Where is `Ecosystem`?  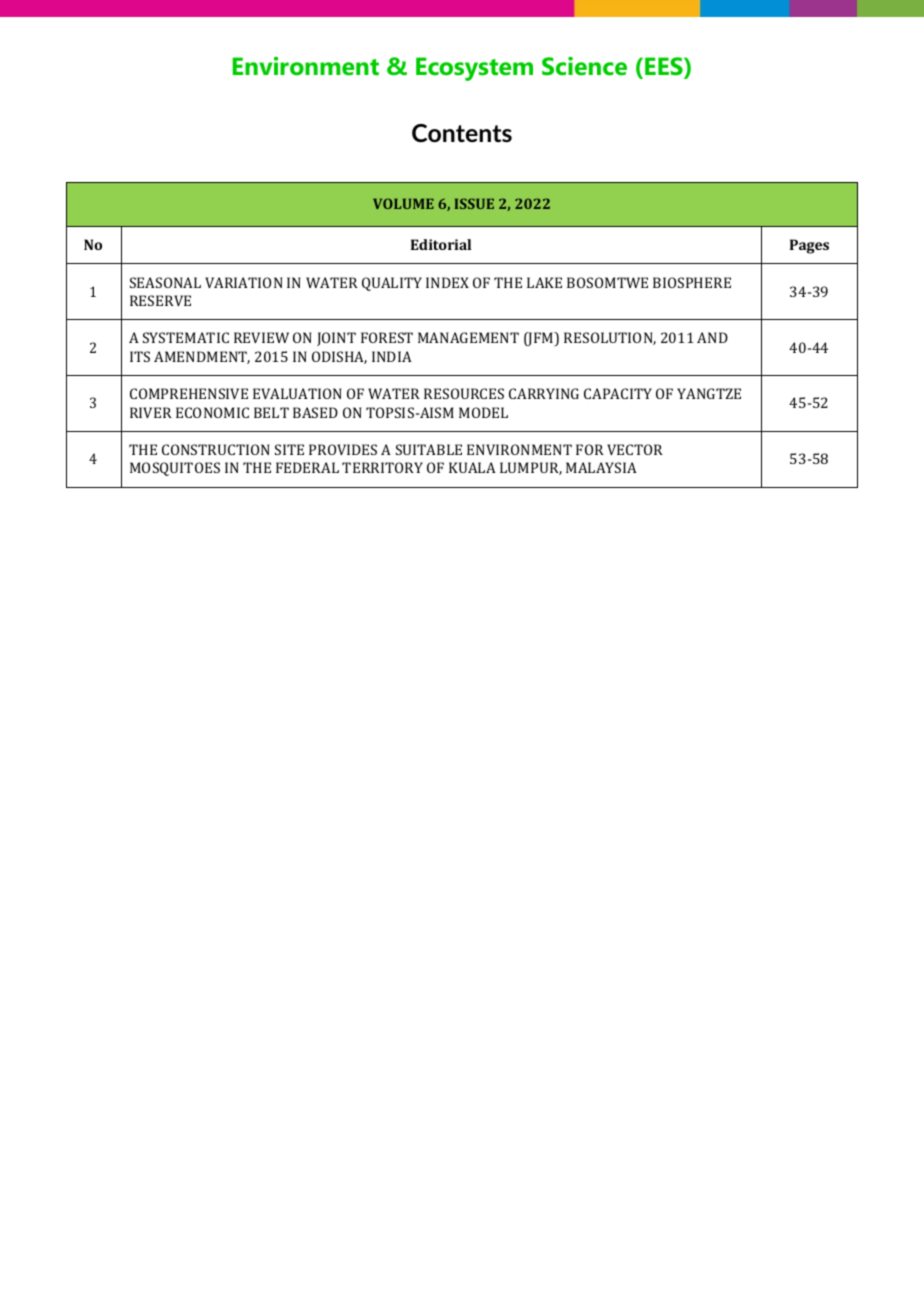
Ecosystem is located at coordinates (474, 69).
